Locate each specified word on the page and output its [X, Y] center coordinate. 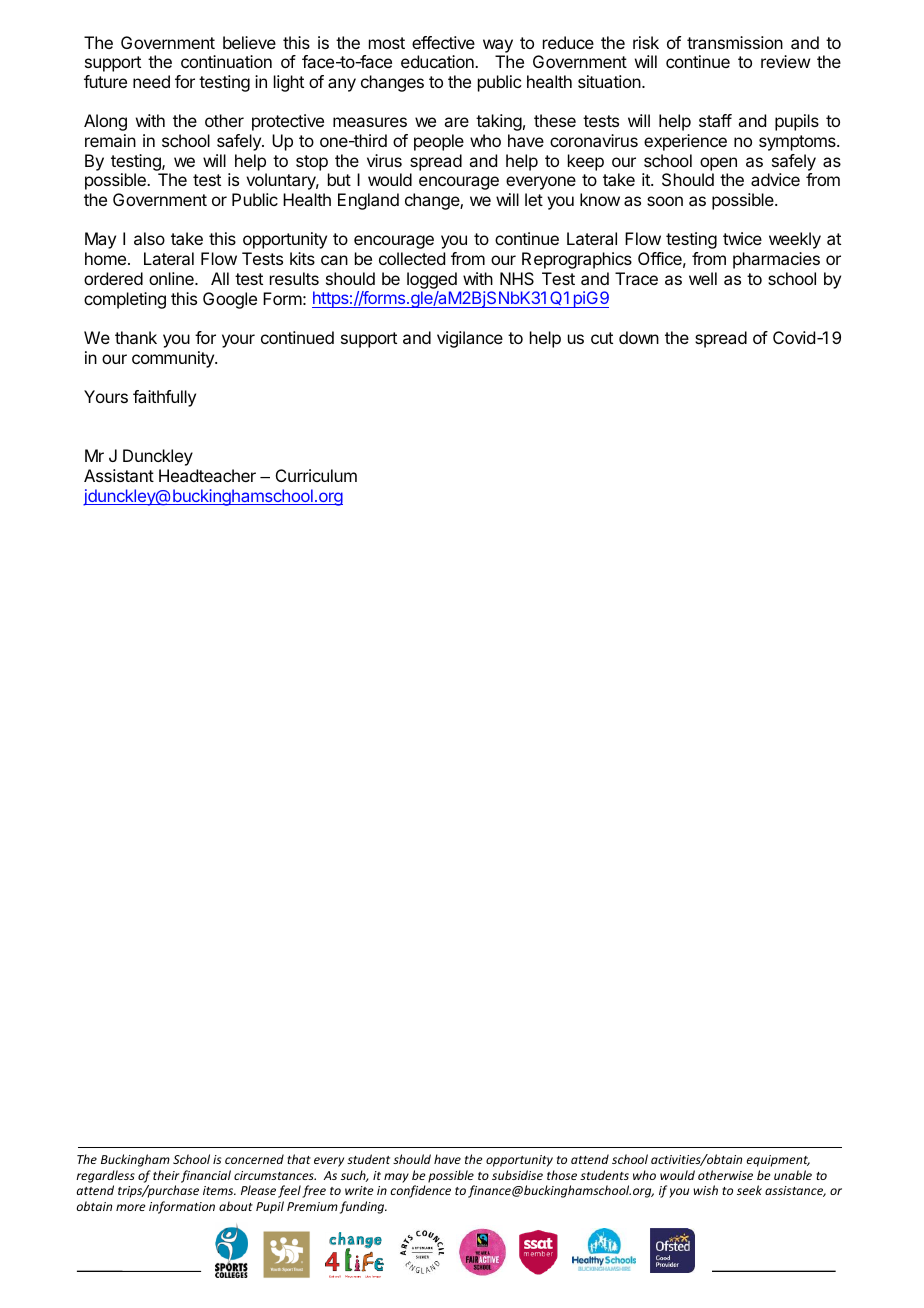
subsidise [517, 1175]
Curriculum [316, 475]
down [639, 337]
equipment [778, 1161]
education [438, 61]
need [151, 81]
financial [206, 1176]
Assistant [119, 475]
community [174, 359]
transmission [735, 42]
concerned [254, 1159]
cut [602, 338]
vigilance [470, 339]
